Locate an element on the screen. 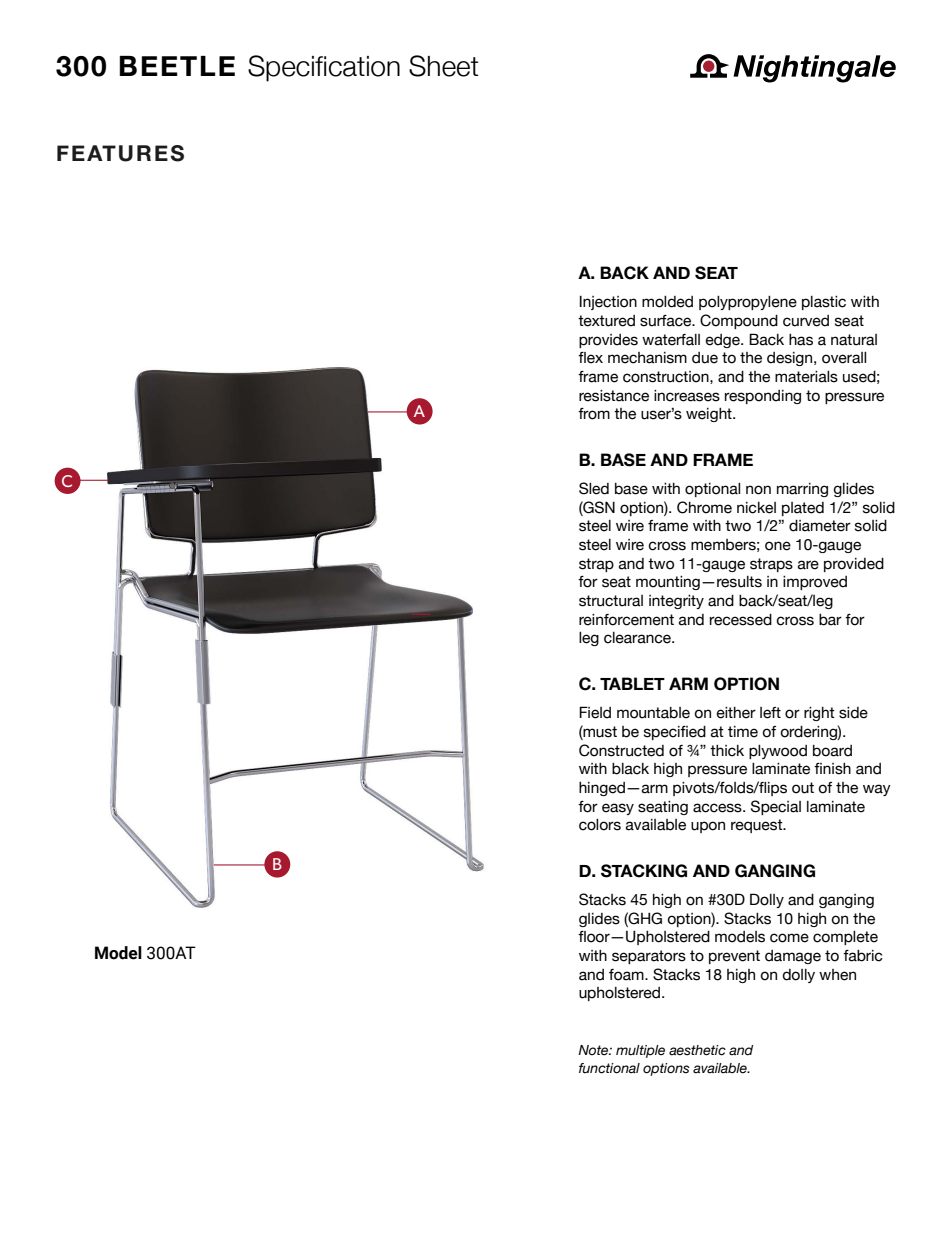 This screenshot has width=952, height=1233. resistance is located at coordinates (614, 396).
